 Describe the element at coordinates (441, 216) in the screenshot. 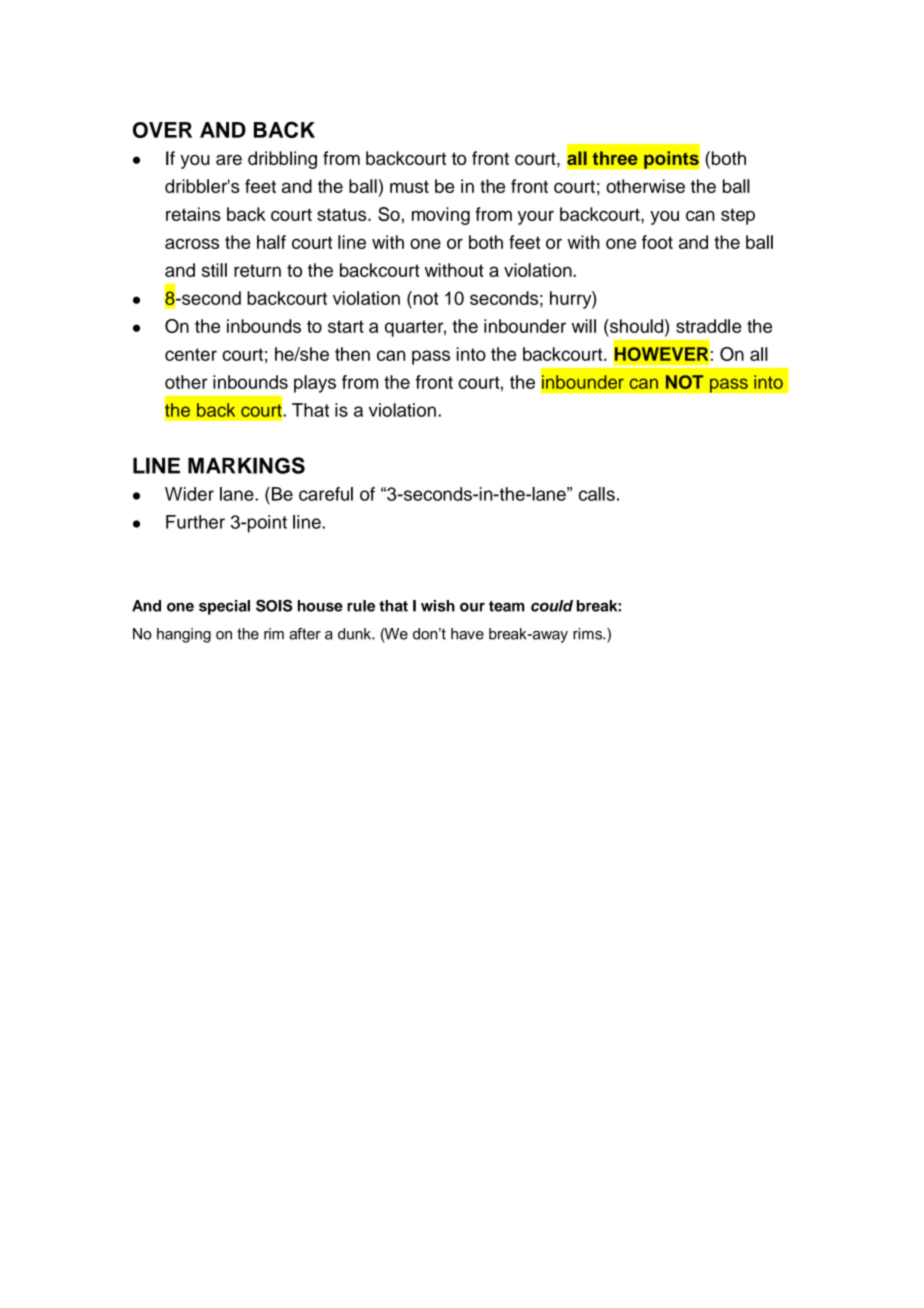

I see `moving` at that location.
